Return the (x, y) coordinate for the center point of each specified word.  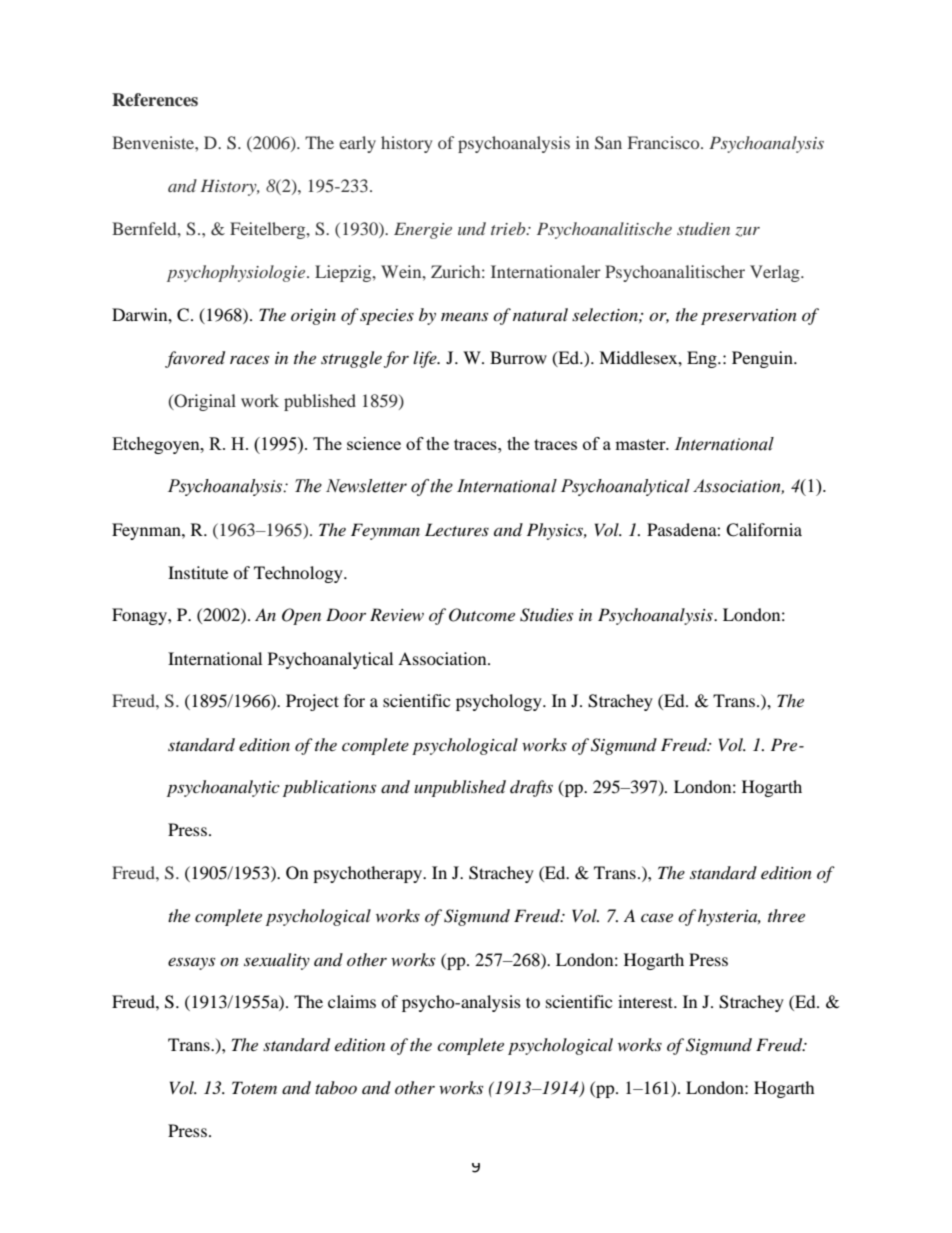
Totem (254, 1087)
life (426, 359)
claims (352, 1001)
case (657, 917)
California (764, 530)
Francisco (665, 142)
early (357, 144)
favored (195, 359)
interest (647, 1001)
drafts (531, 788)
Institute (198, 572)
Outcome (482, 615)
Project (312, 702)
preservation (749, 317)
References (155, 100)
